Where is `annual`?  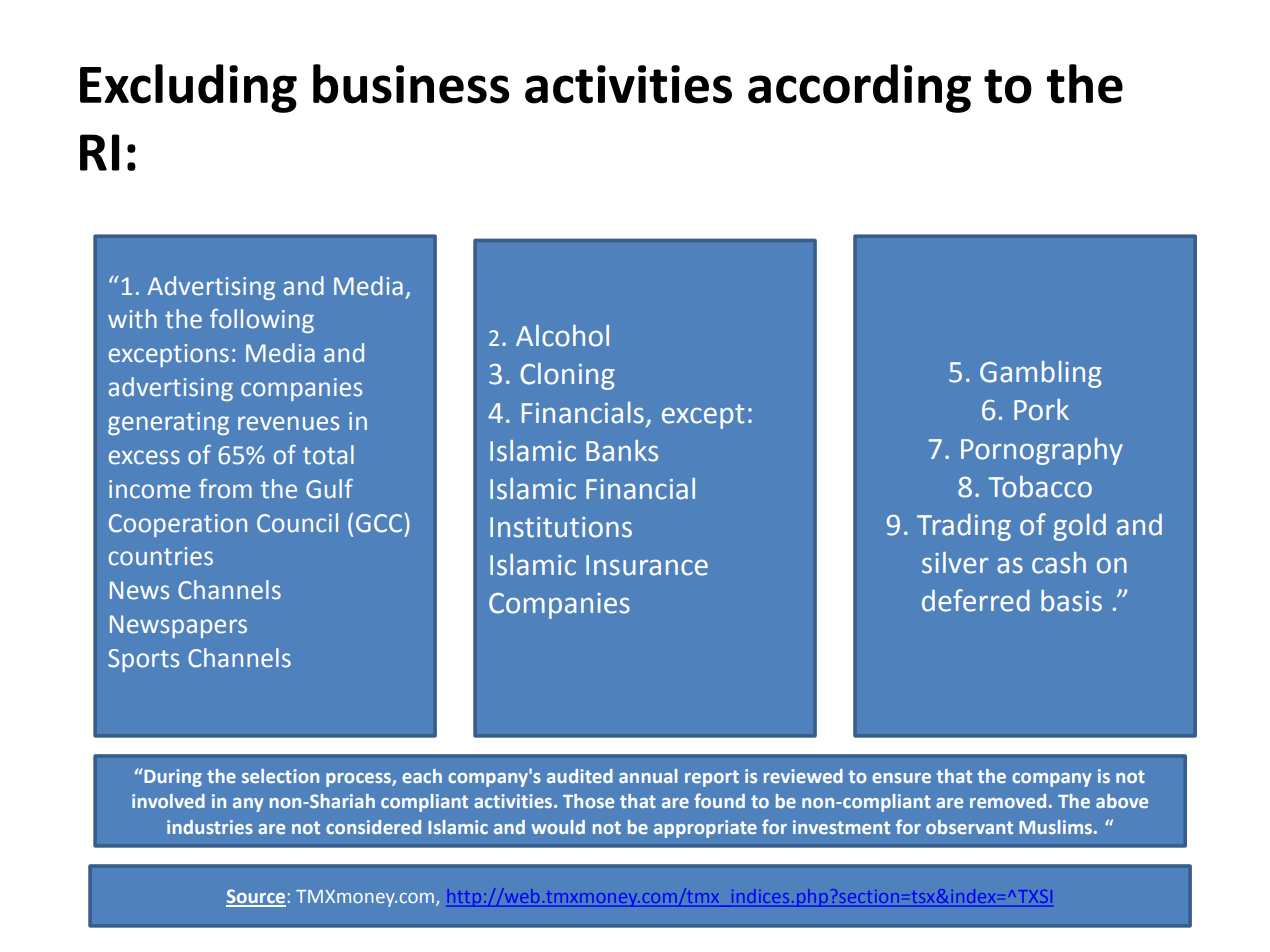
annual is located at coordinates (648, 776).
